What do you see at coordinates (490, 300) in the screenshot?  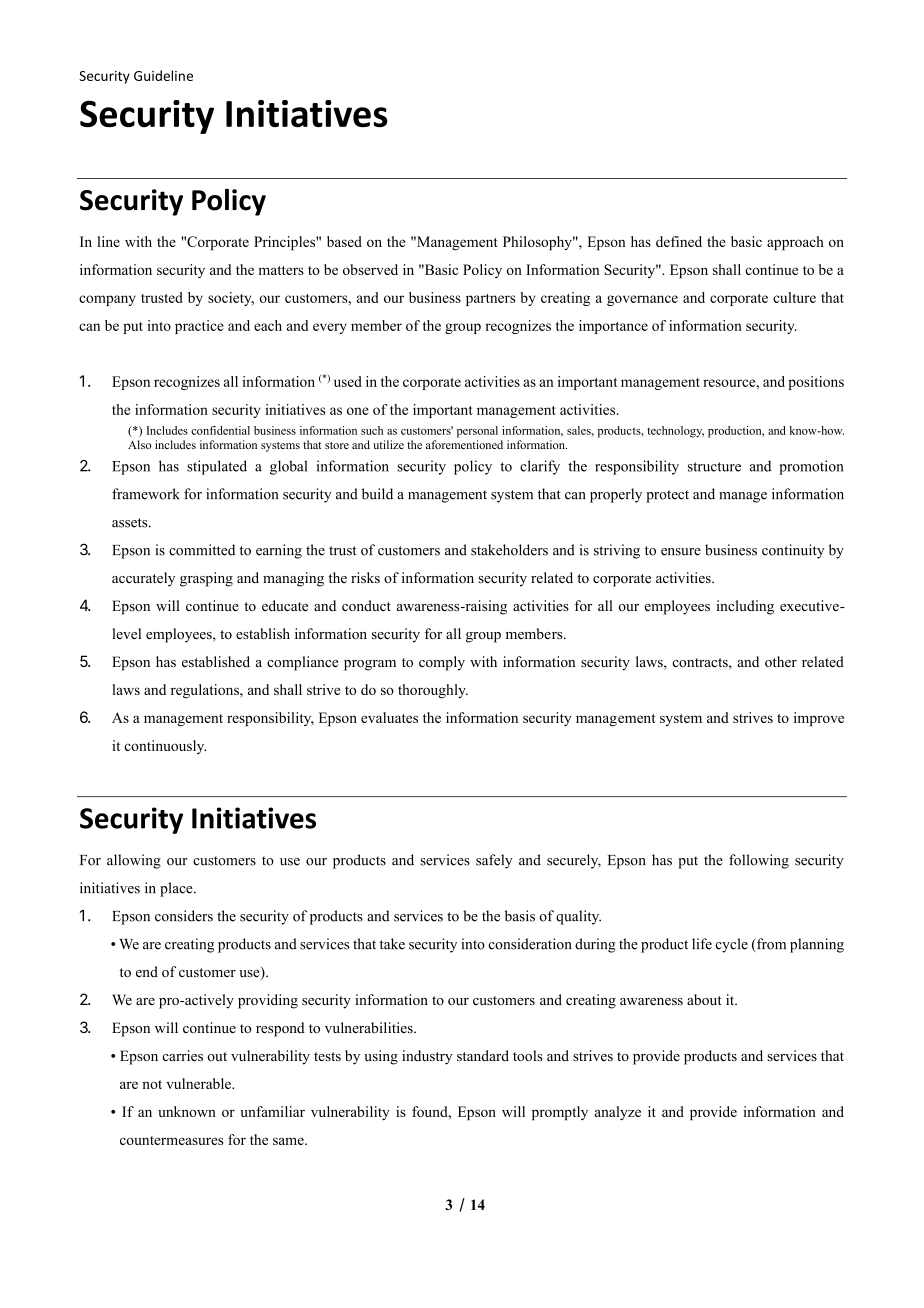 I see `partners` at bounding box center [490, 300].
